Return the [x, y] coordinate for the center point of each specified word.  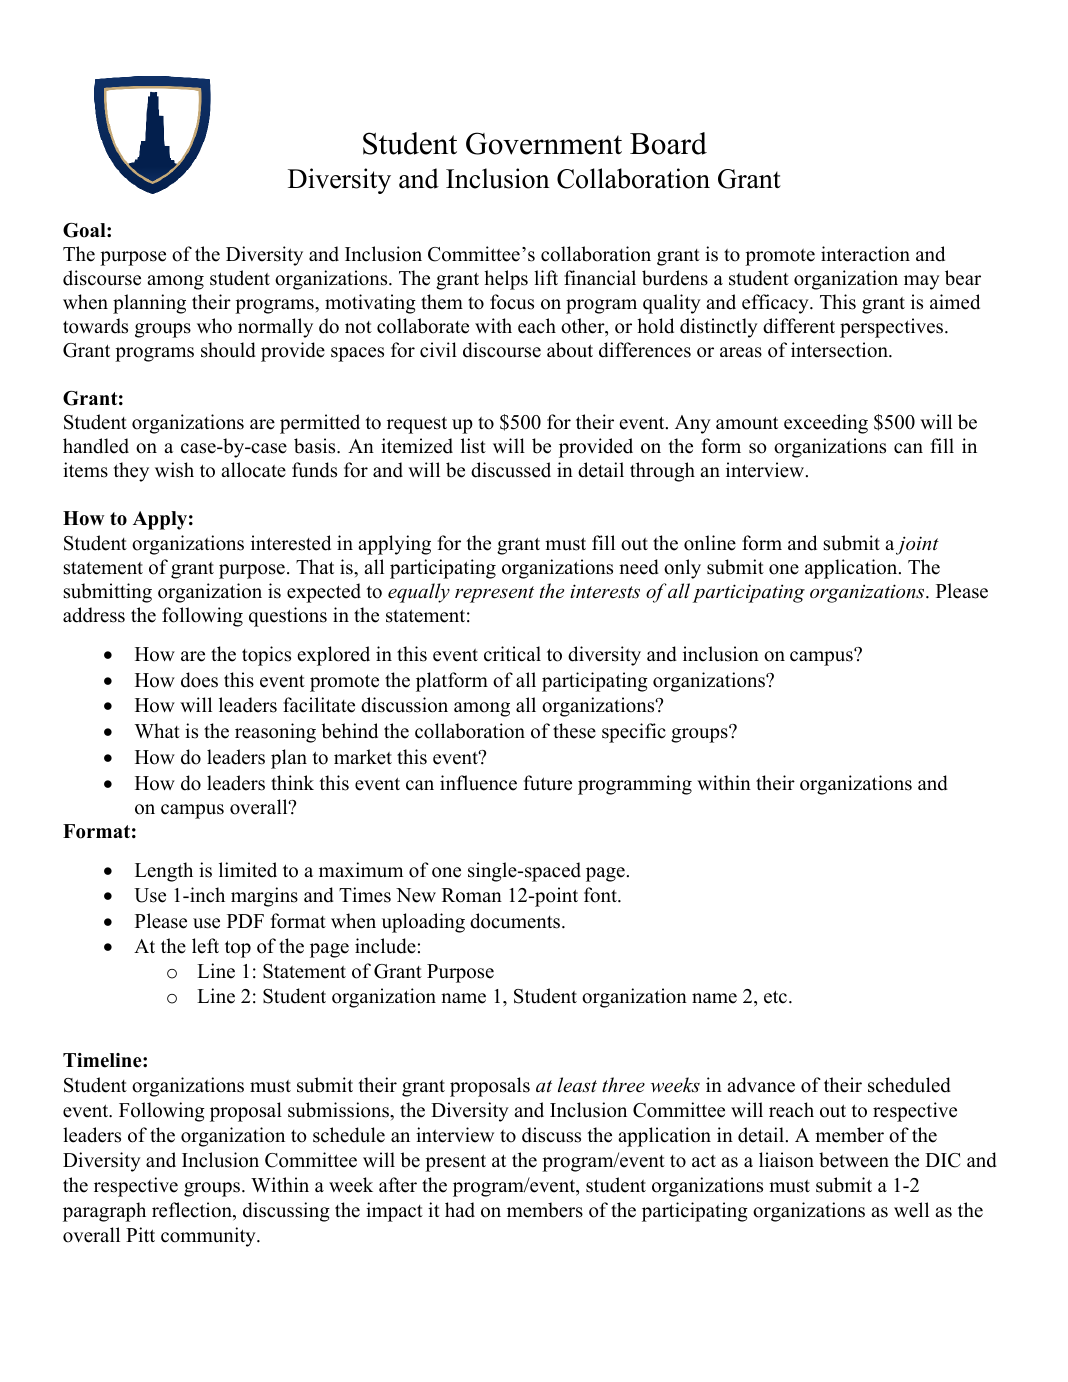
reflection [193, 1211]
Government [544, 143]
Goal [85, 230]
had [460, 1210]
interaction [865, 254]
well [911, 1210]
